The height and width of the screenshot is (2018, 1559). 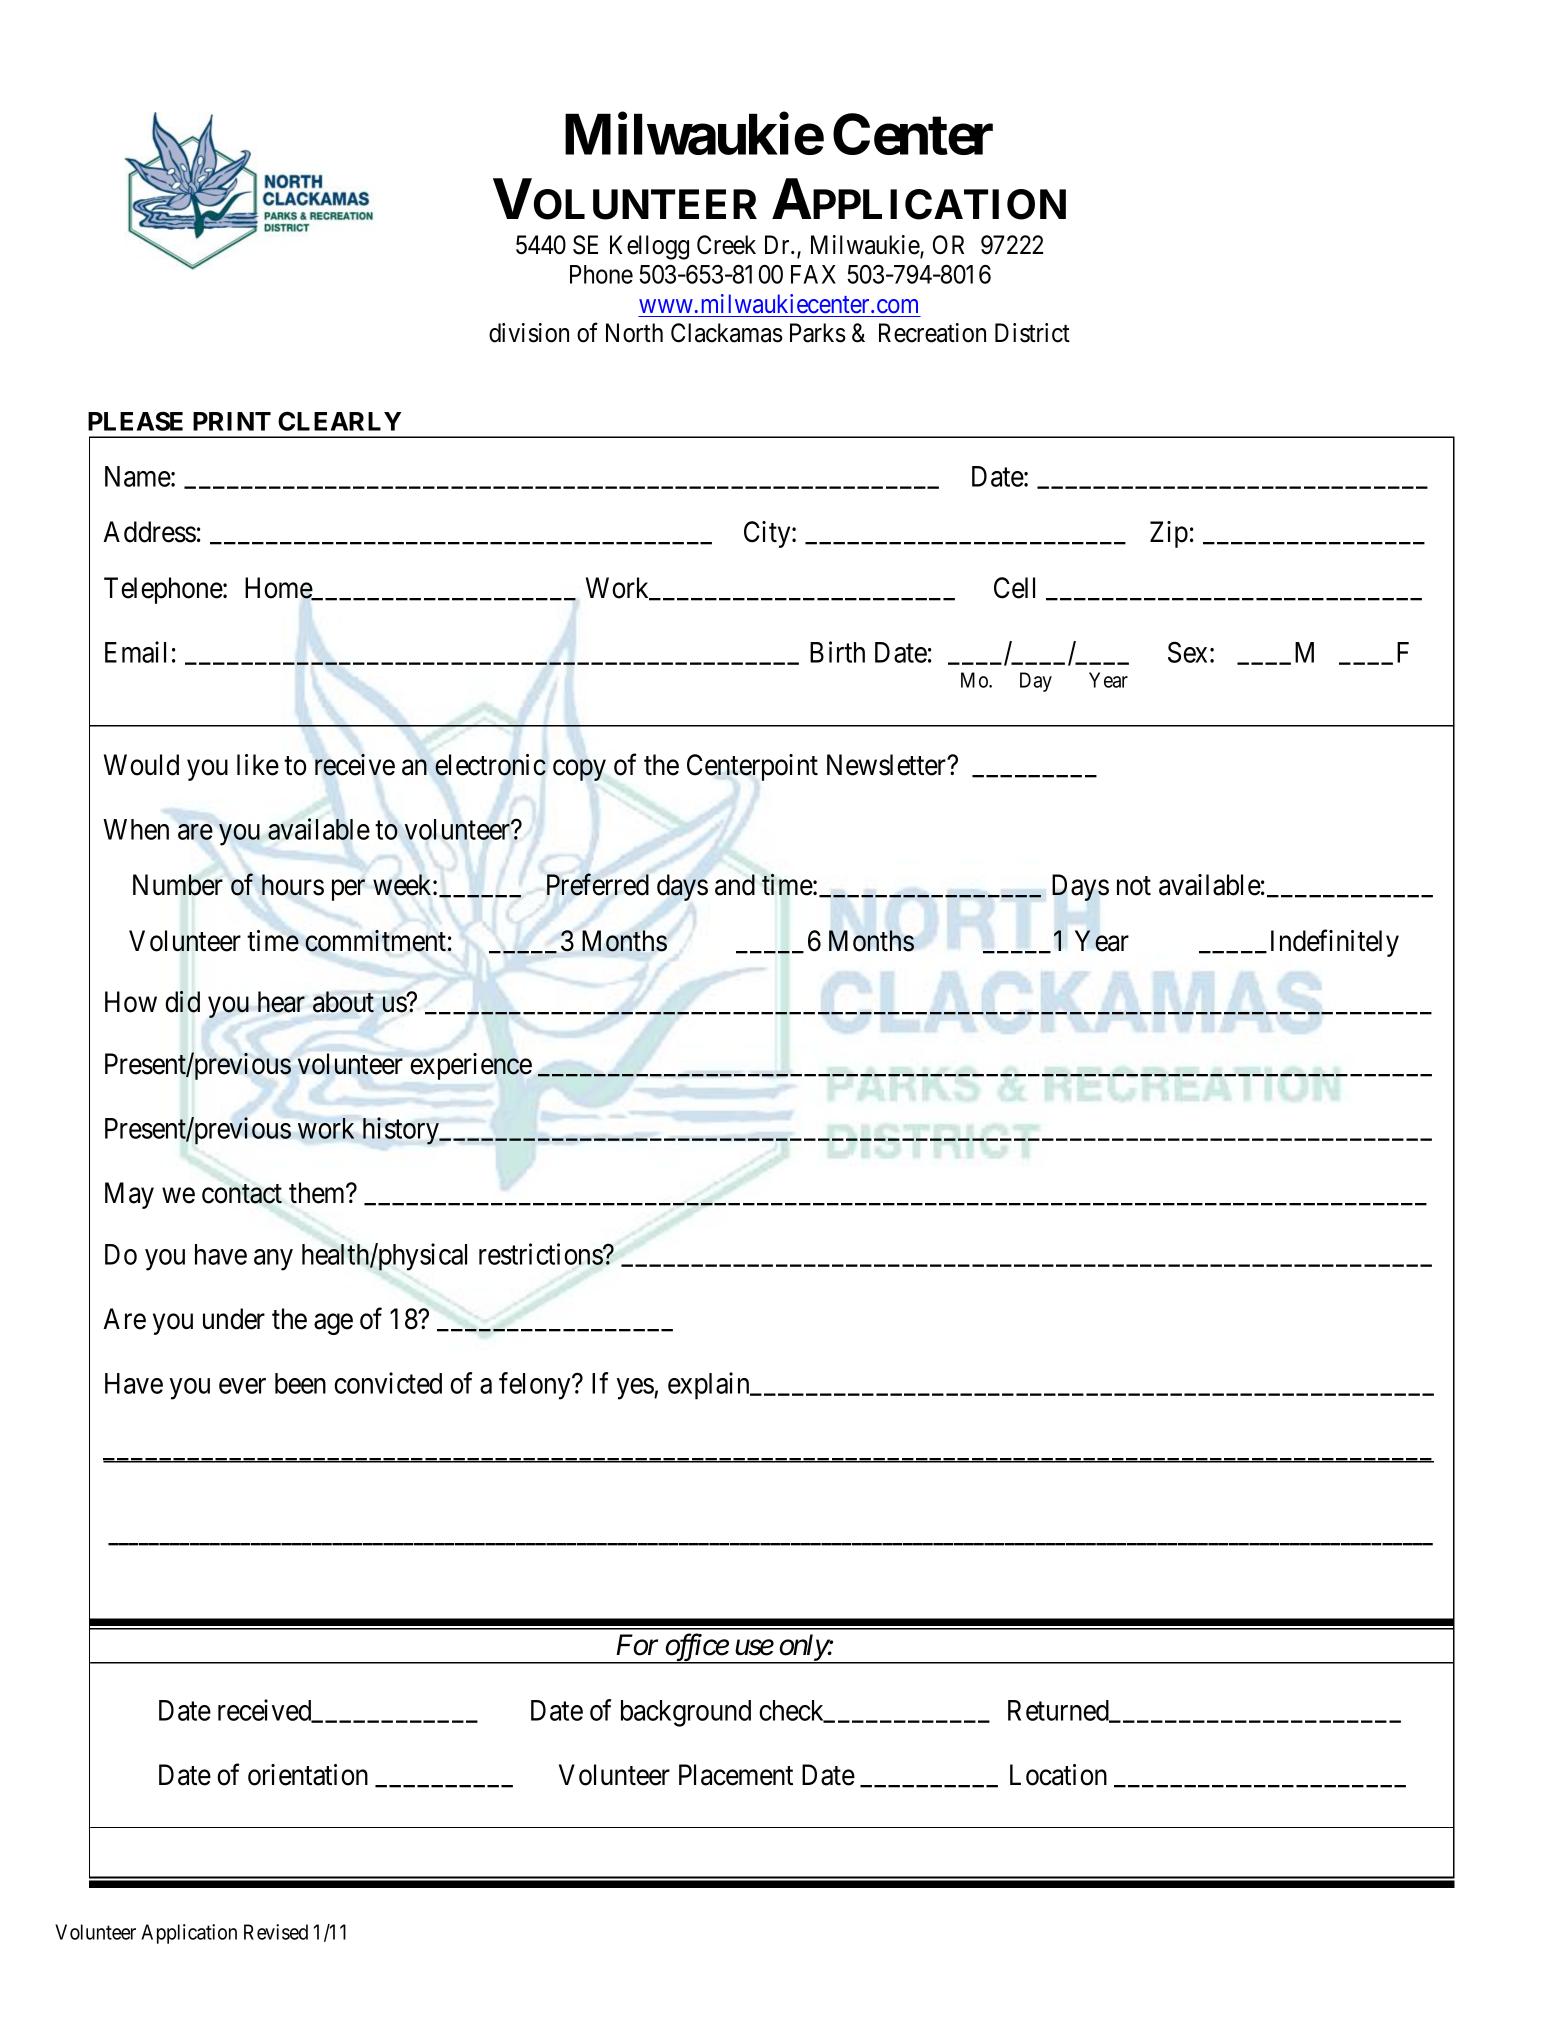 I want to click on like, so click(x=258, y=765).
